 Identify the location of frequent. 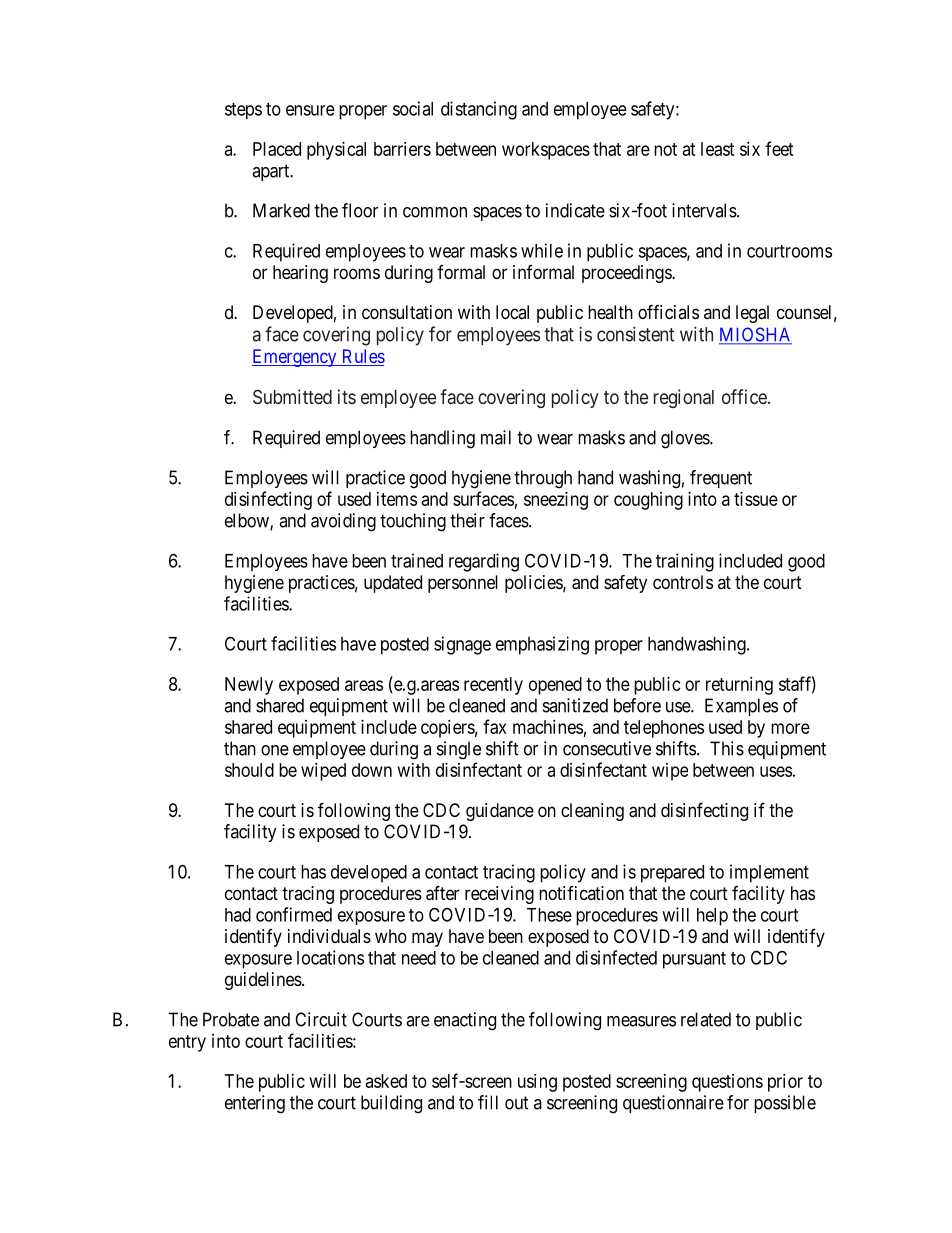
(721, 479).
